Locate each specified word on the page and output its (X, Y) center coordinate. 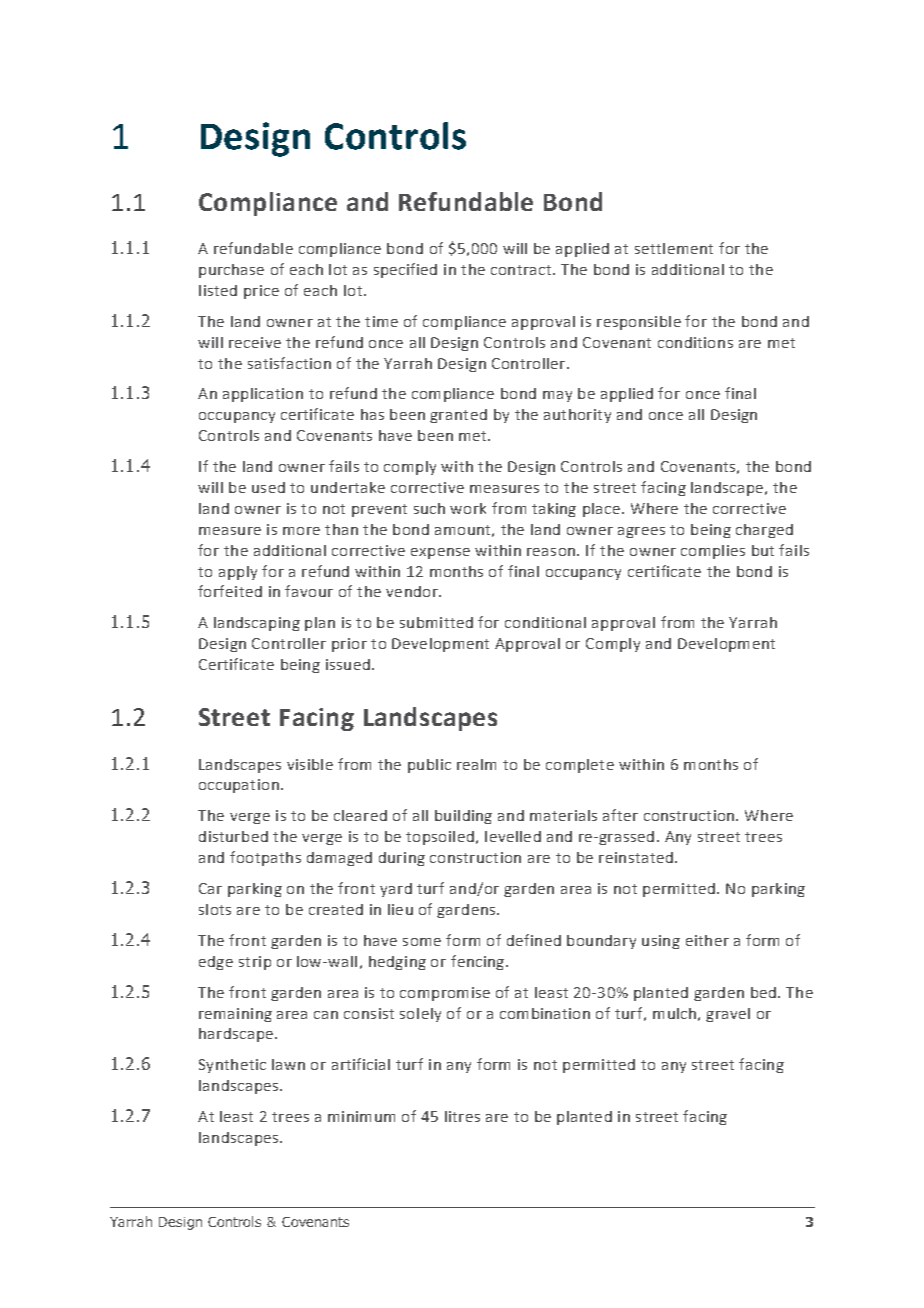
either (707, 940)
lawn (288, 1064)
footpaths (265, 858)
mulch (674, 1013)
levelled (513, 836)
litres (462, 1116)
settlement (674, 248)
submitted (436, 622)
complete (580, 766)
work (468, 508)
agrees (641, 532)
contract (521, 270)
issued (348, 664)
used (268, 487)
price (261, 292)
